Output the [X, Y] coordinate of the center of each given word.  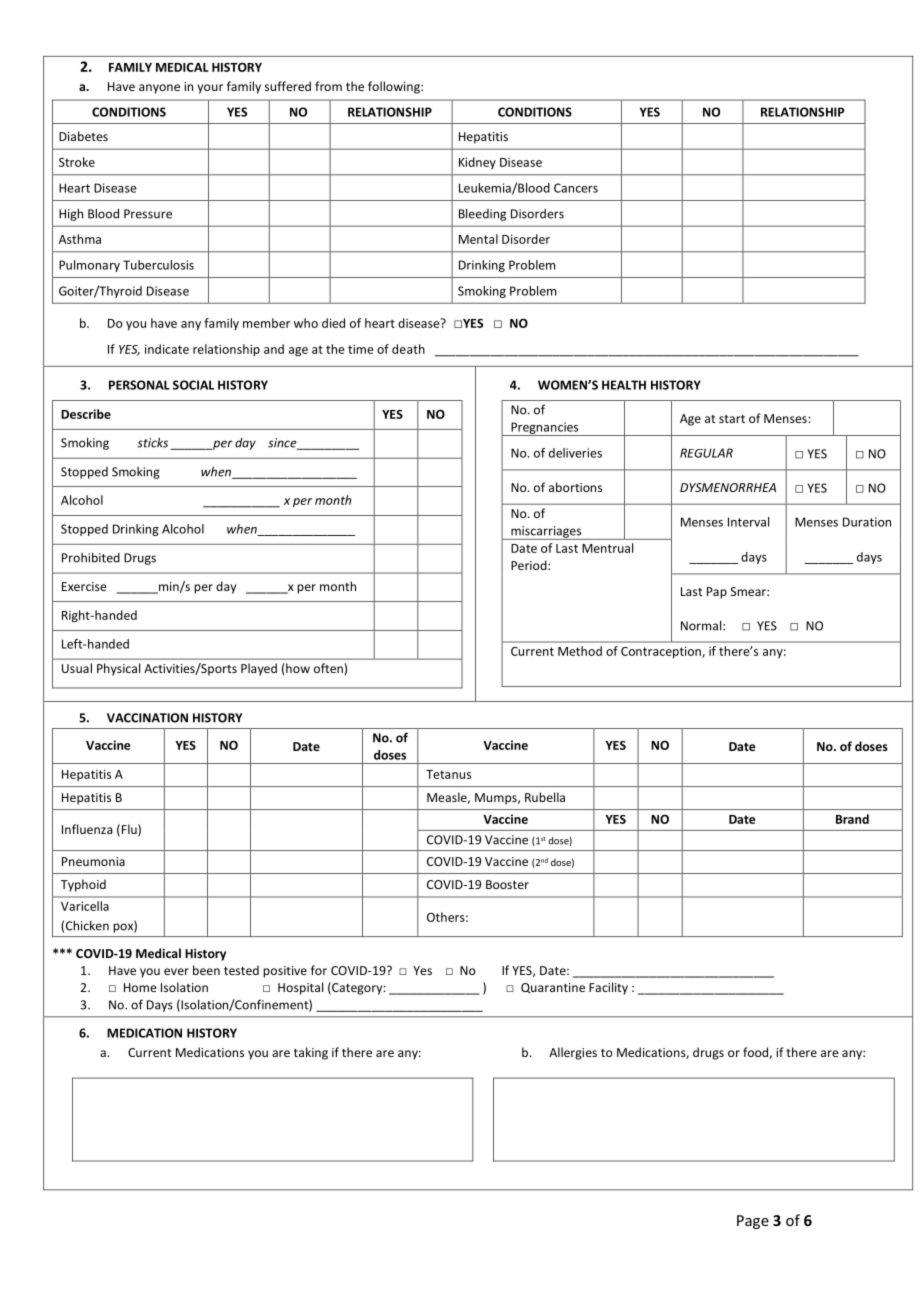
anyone [159, 89]
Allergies [573, 1053]
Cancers [576, 188]
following [395, 87]
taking [311, 1053]
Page [753, 1222]
